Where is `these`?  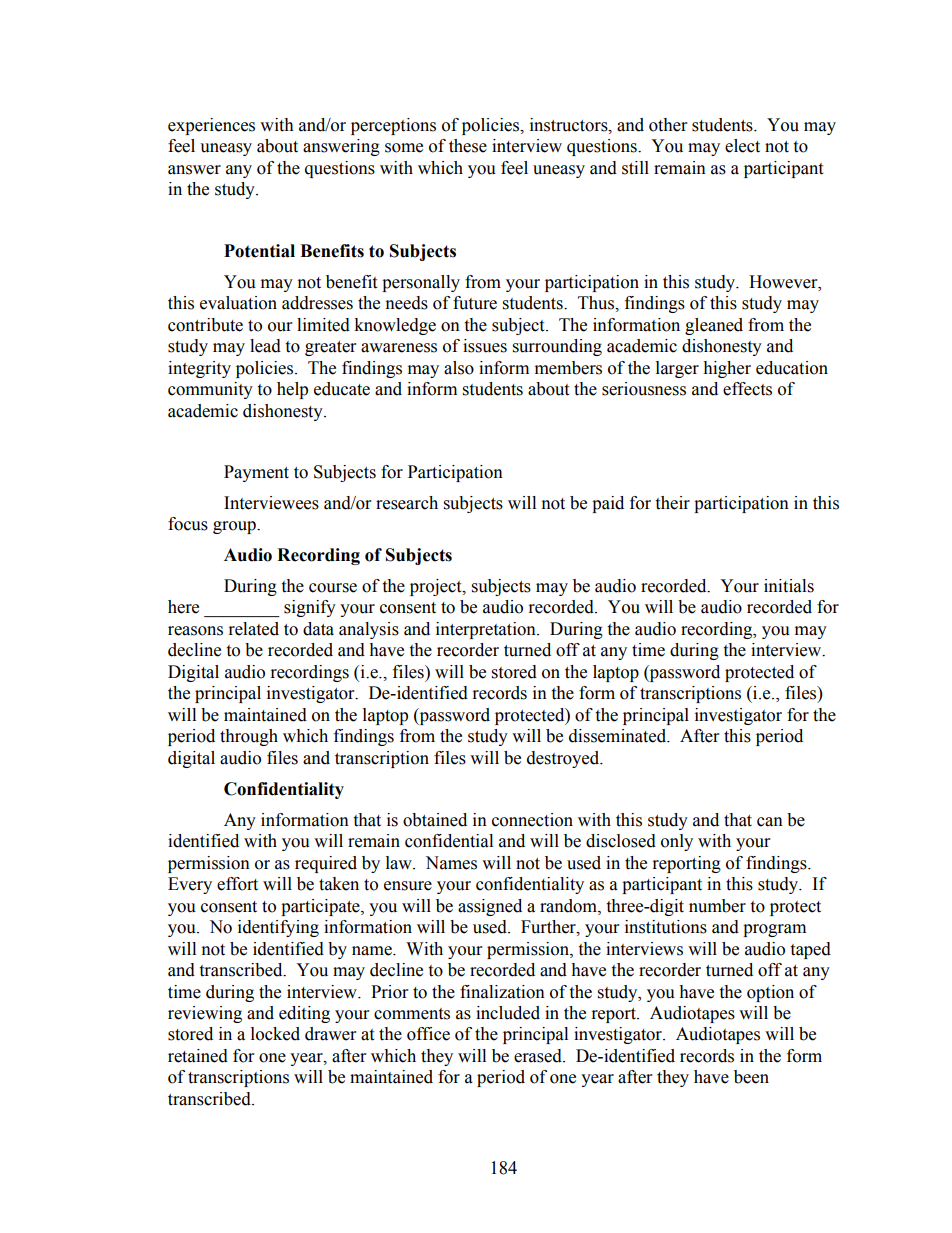 these is located at coordinates (468, 146).
